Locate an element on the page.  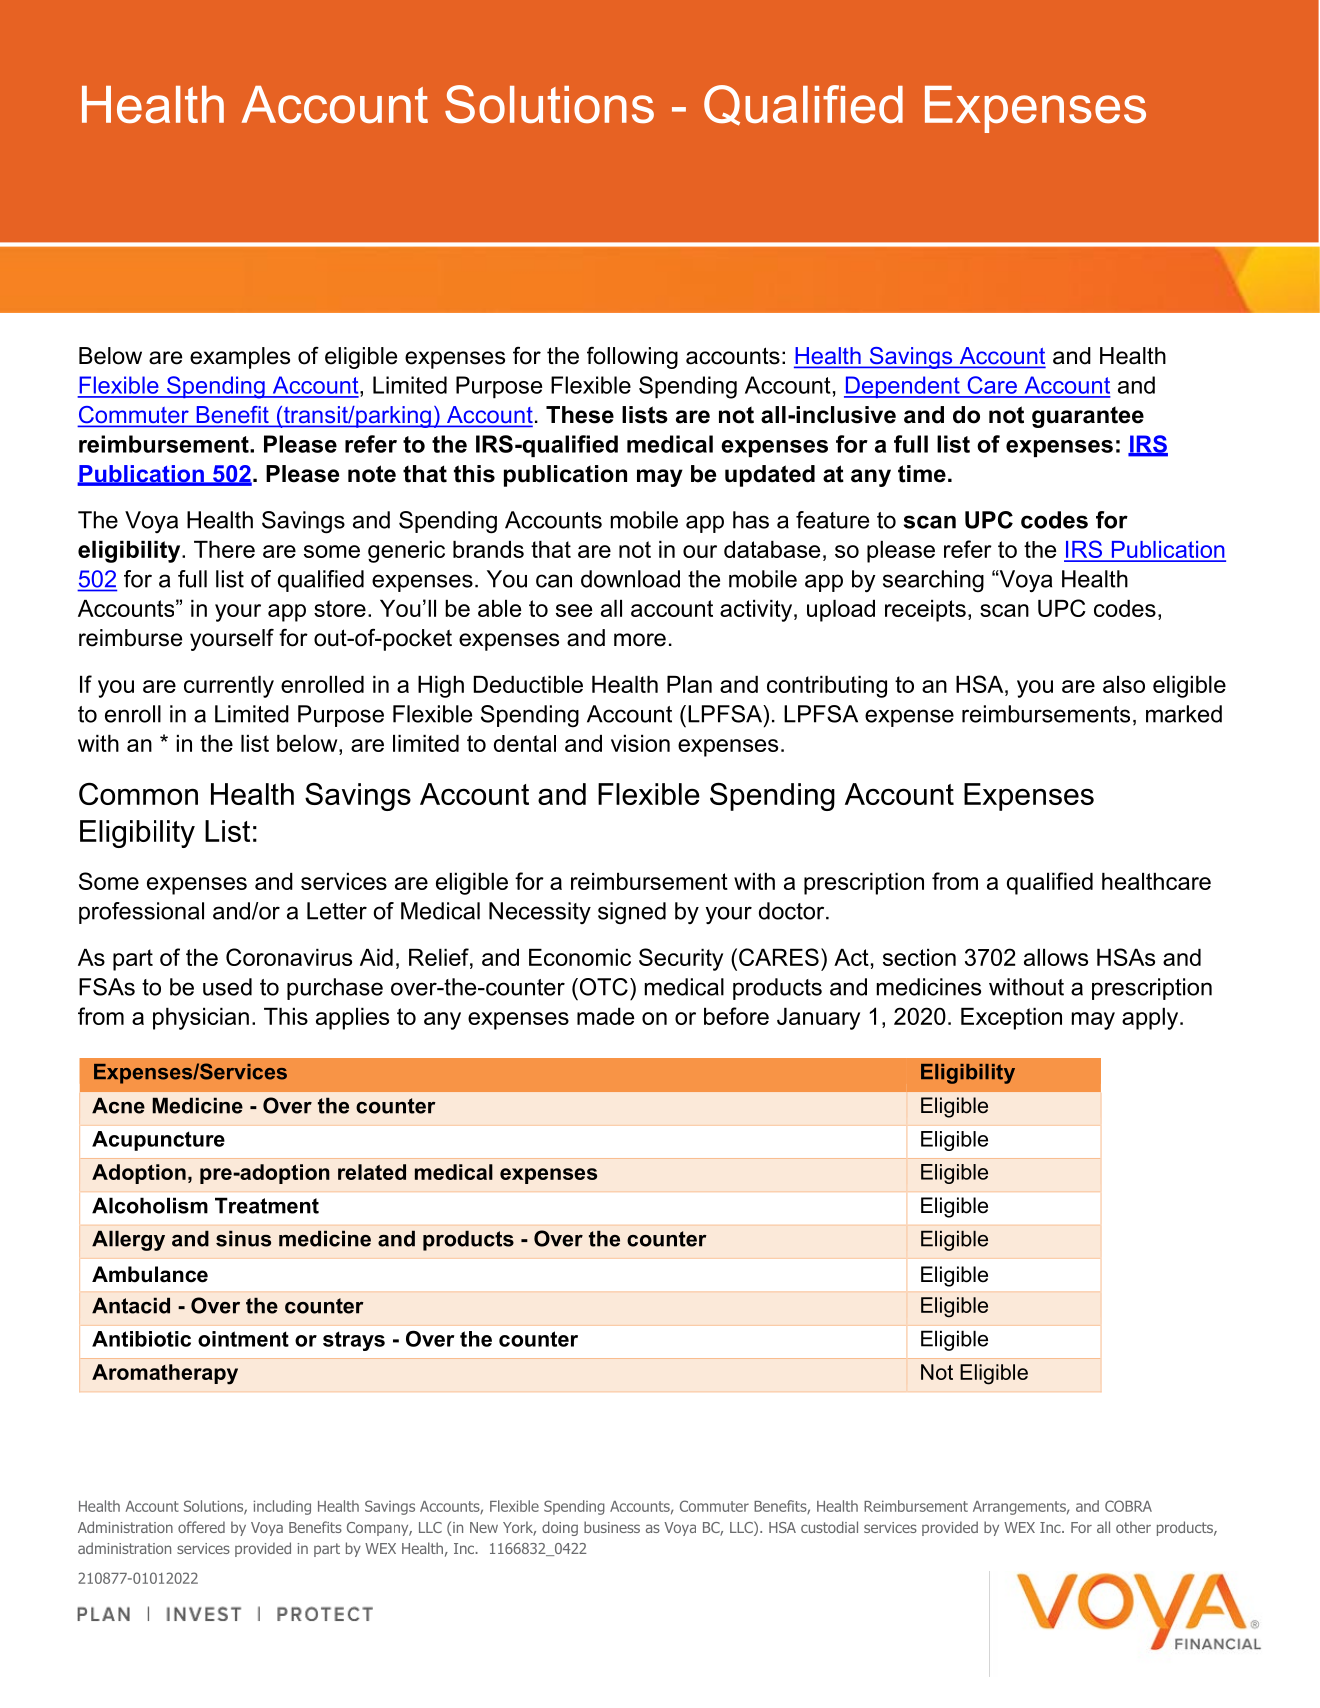
including is located at coordinates (282, 1507).
